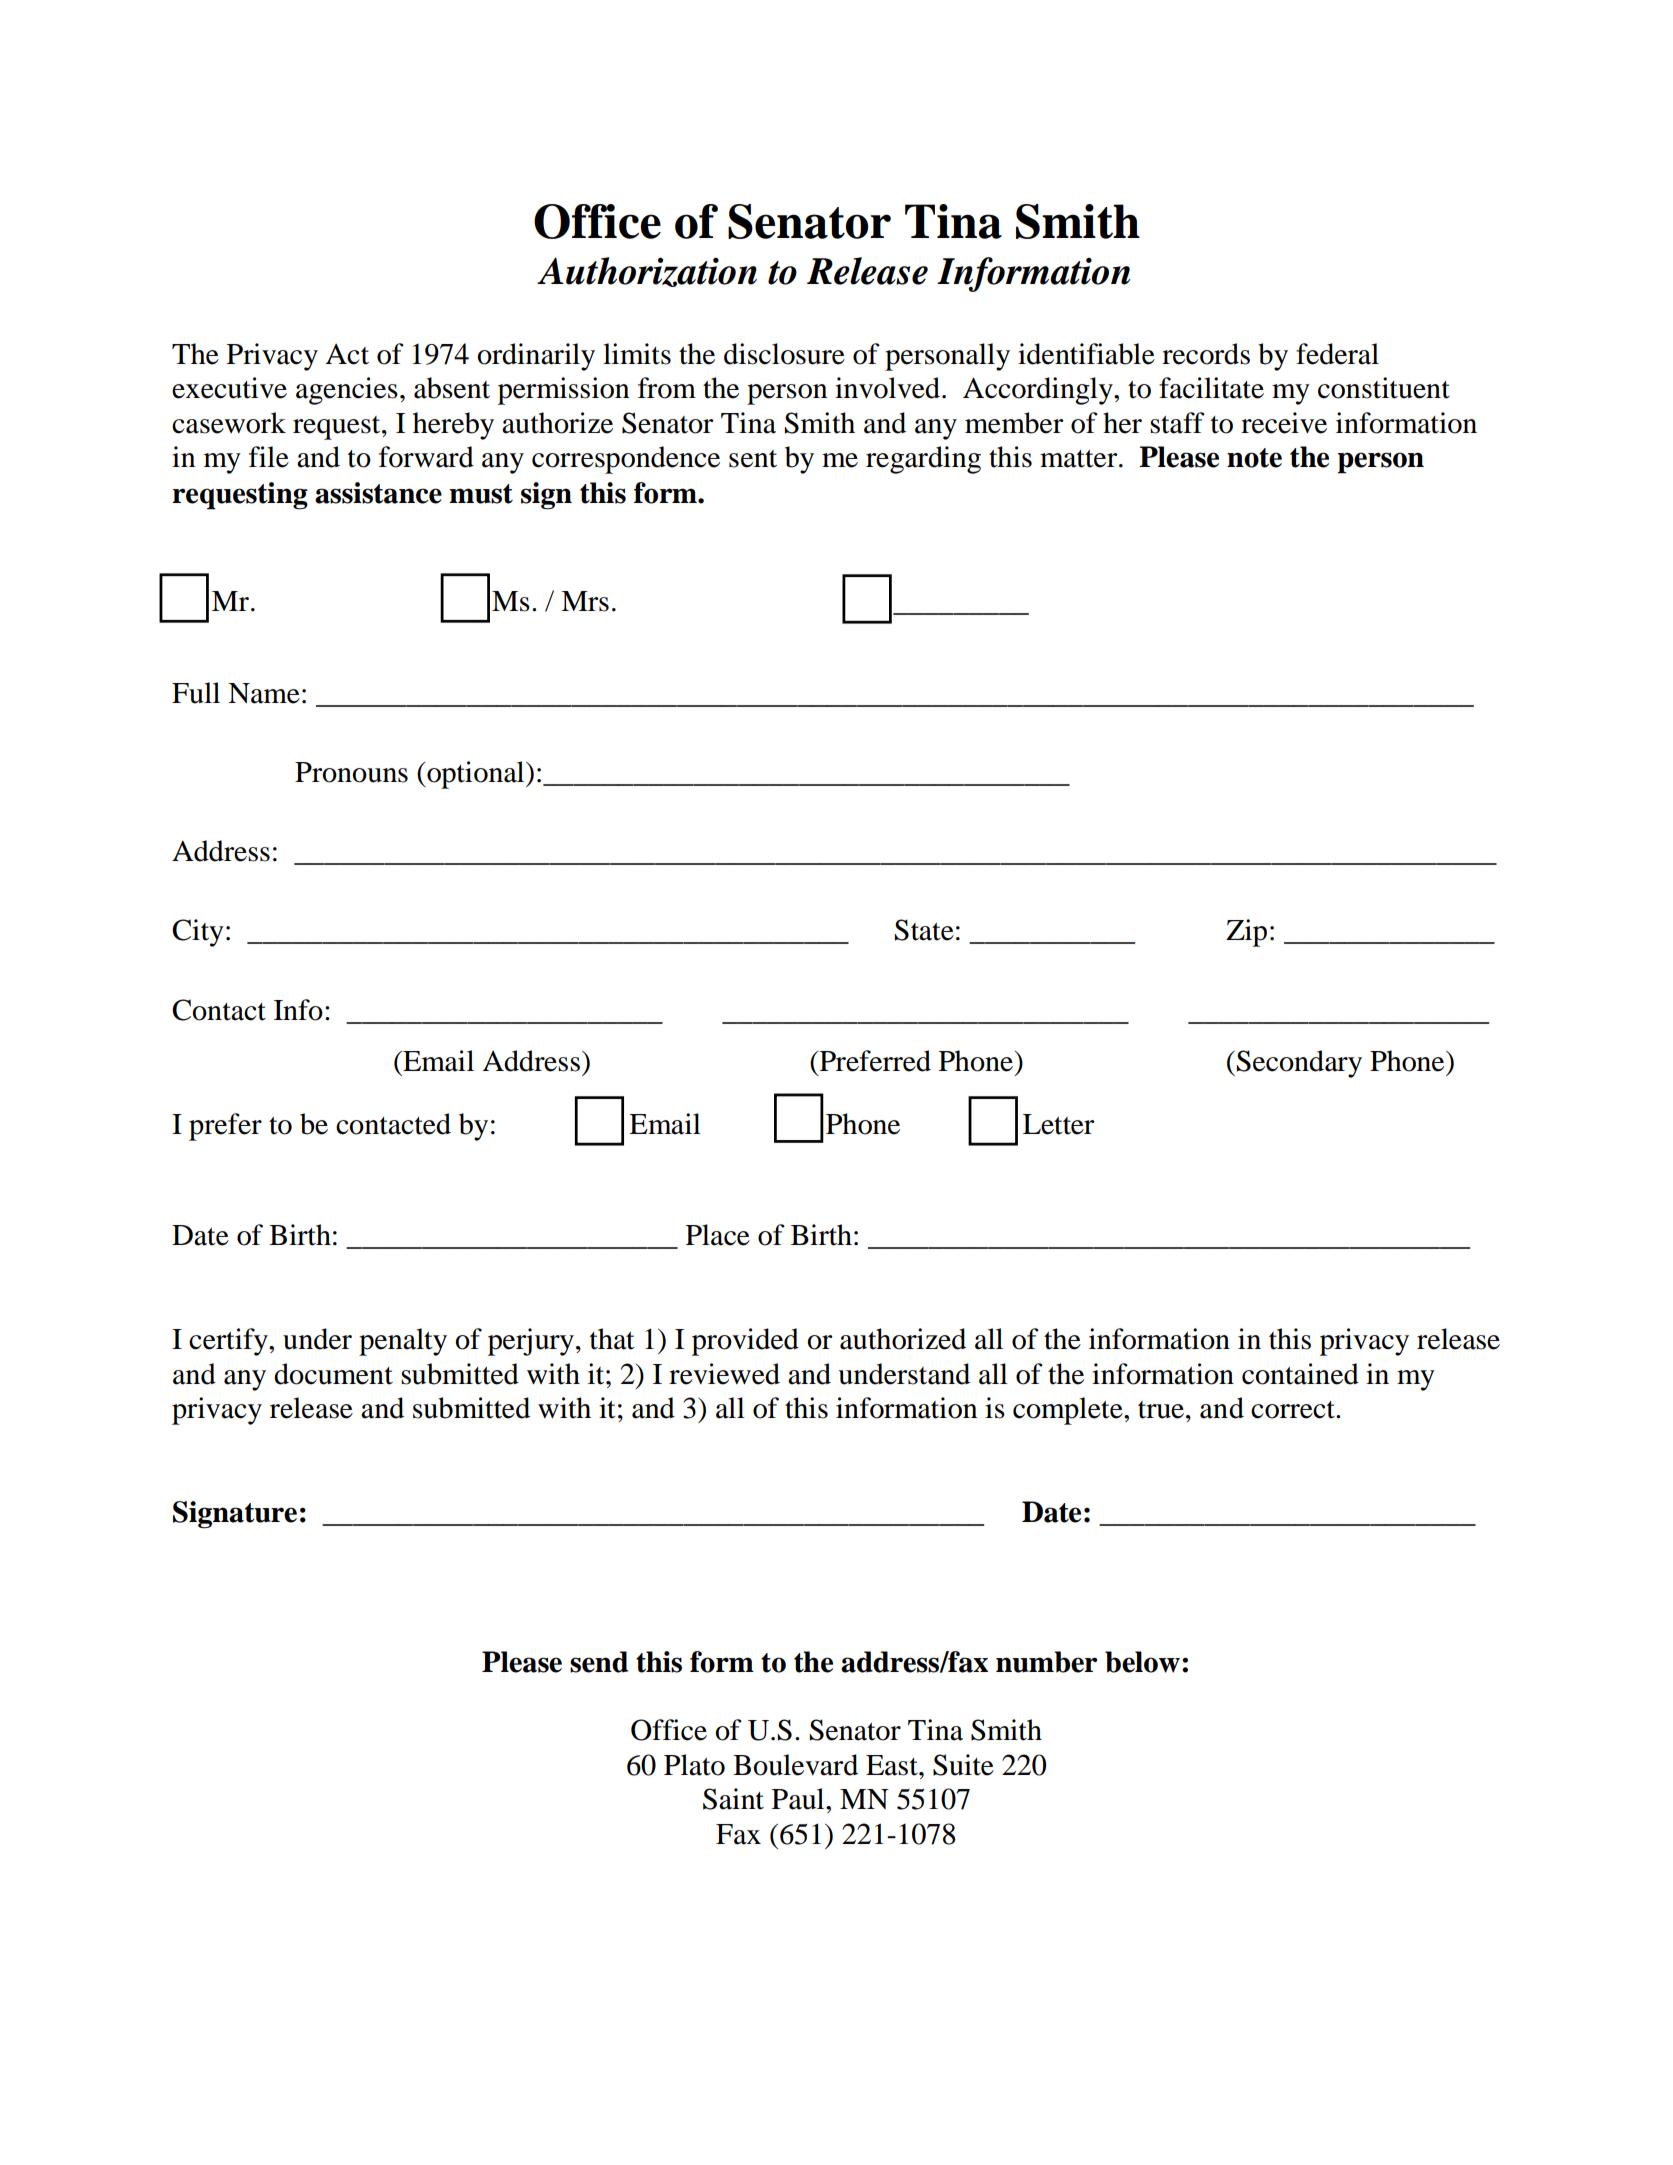  What do you see at coordinates (1300, 1374) in the screenshot?
I see `contained` at bounding box center [1300, 1374].
